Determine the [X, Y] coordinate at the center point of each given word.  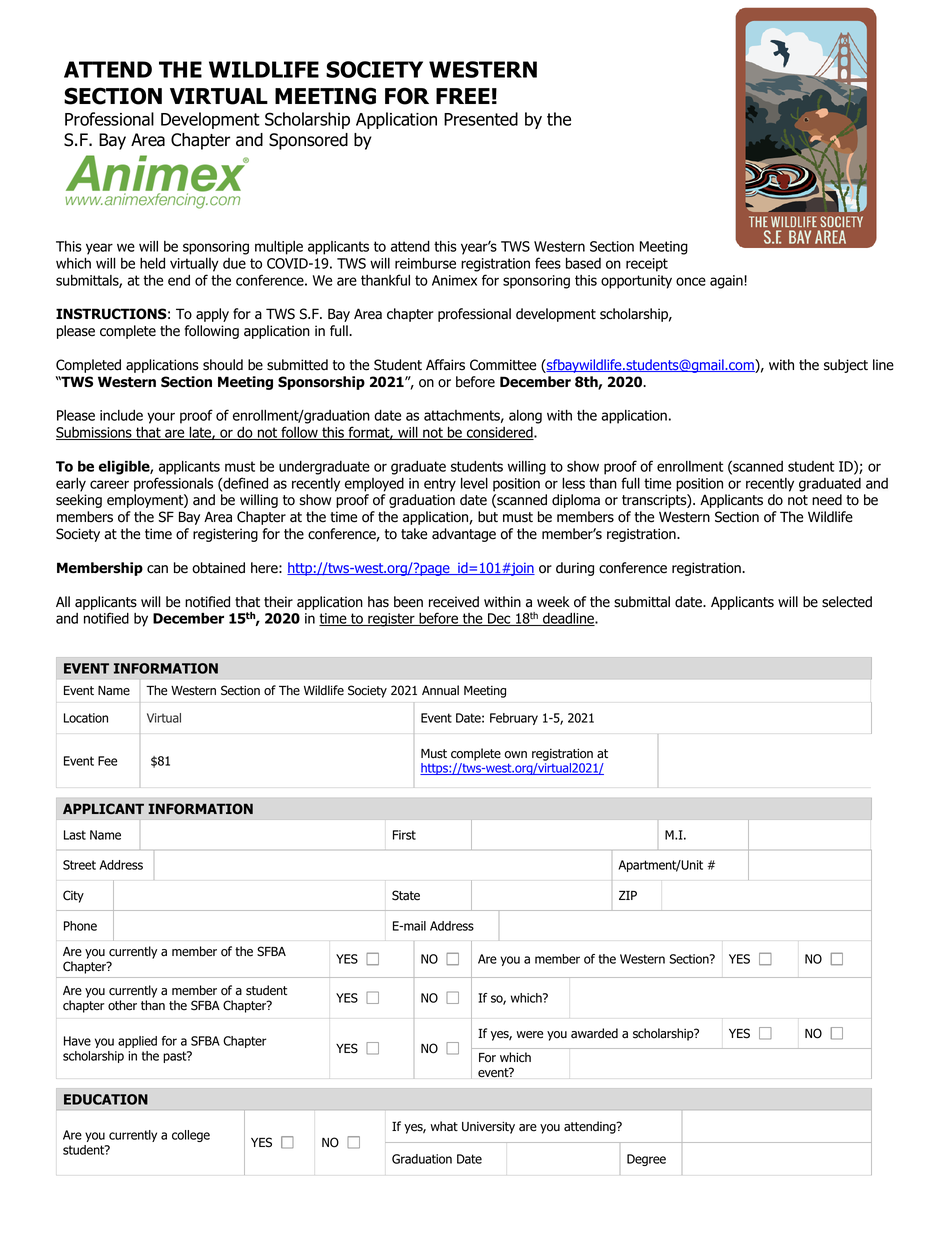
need [827, 500]
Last [75, 835]
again [727, 282]
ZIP [628, 895]
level [474, 483]
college [191, 1136]
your [161, 418]
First [404, 835]
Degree [646, 1160]
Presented [481, 119]
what [444, 1126]
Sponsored [308, 141]
